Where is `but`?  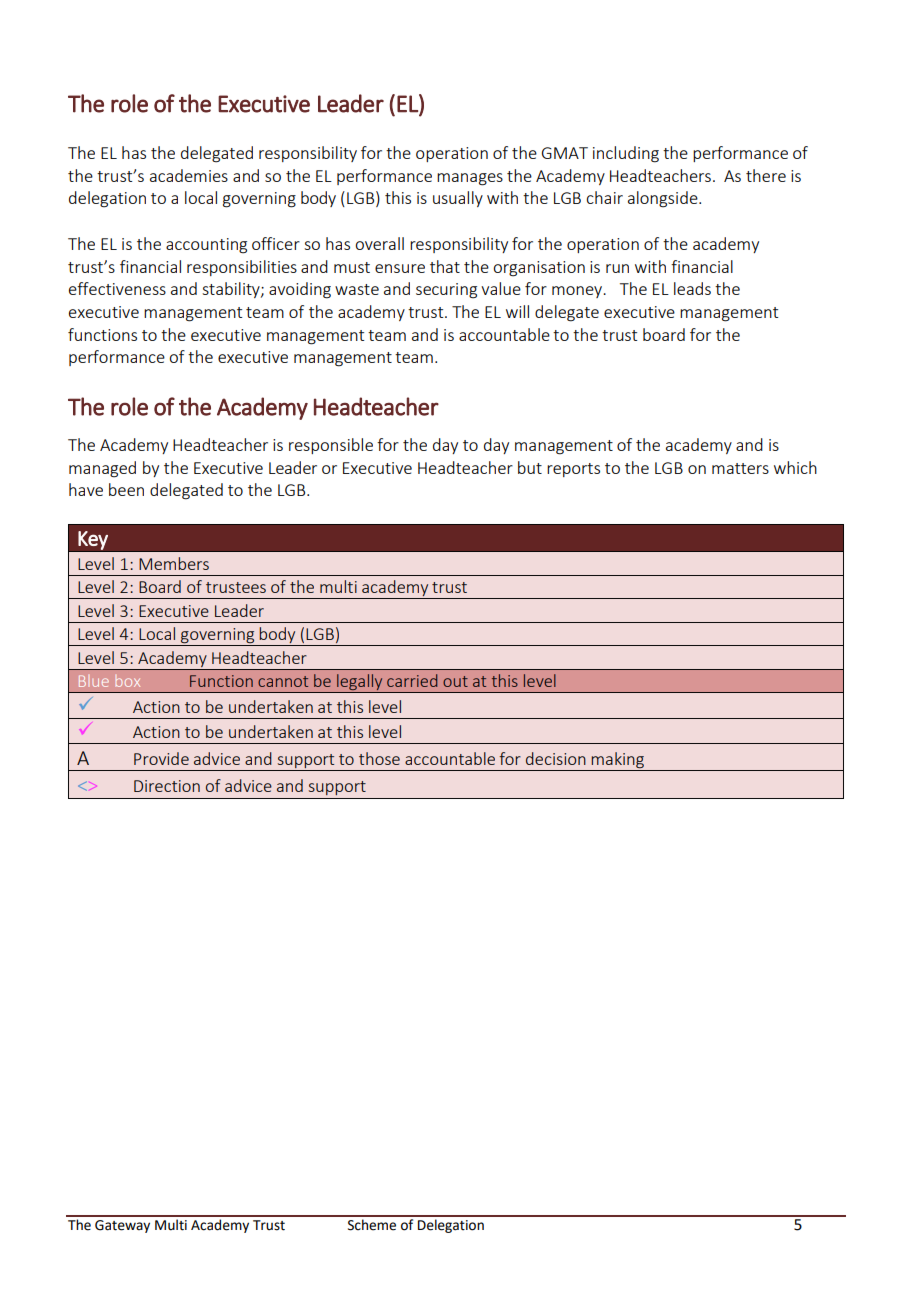
but is located at coordinates (530, 467).
